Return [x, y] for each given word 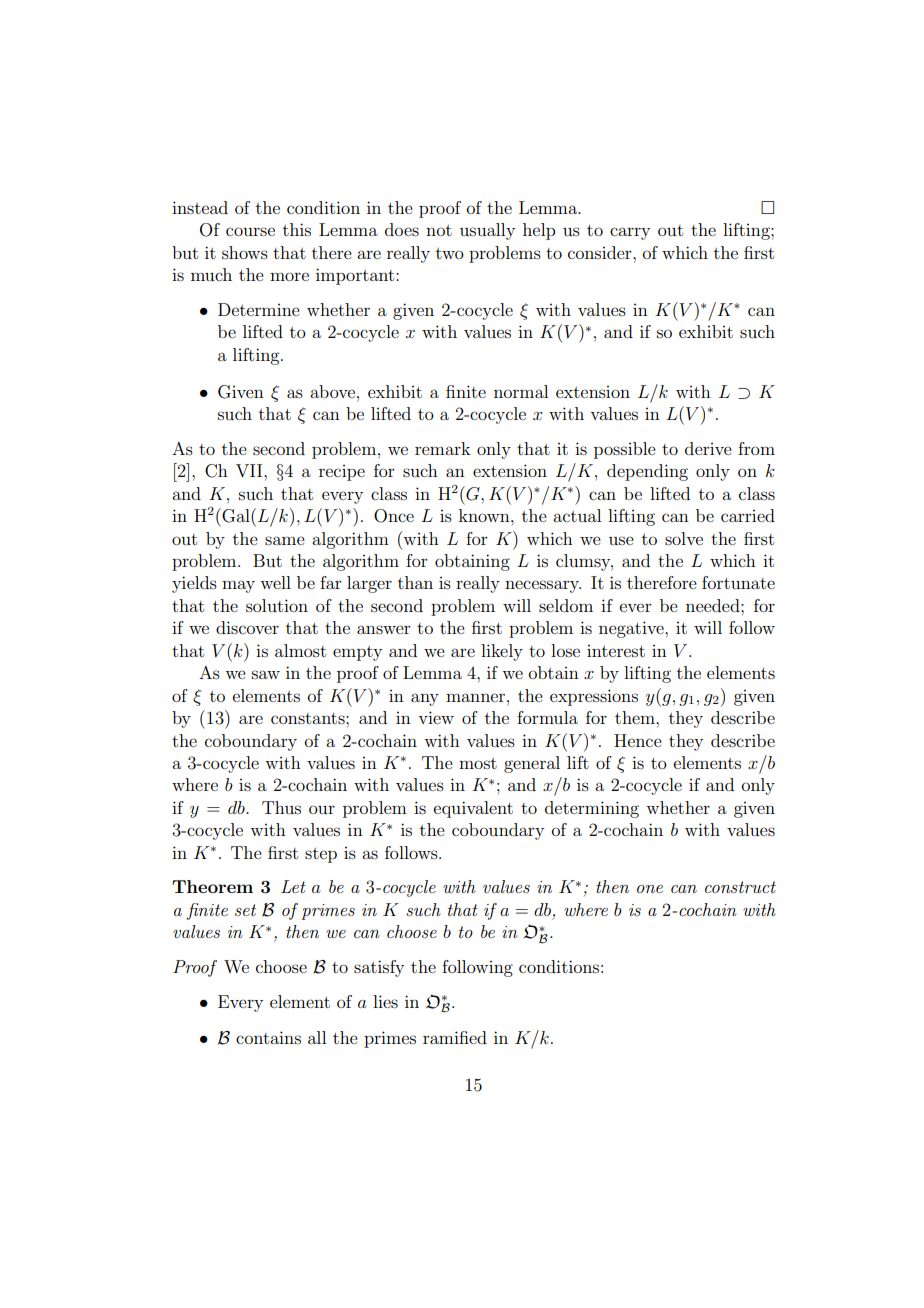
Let [293, 886]
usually [487, 231]
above [334, 391]
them [636, 717]
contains [268, 1037]
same [285, 540]
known [485, 515]
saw [266, 674]
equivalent [473, 809]
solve [684, 538]
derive [708, 448]
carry [630, 233]
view [436, 717]
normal [521, 391]
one [650, 889]
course [250, 231]
